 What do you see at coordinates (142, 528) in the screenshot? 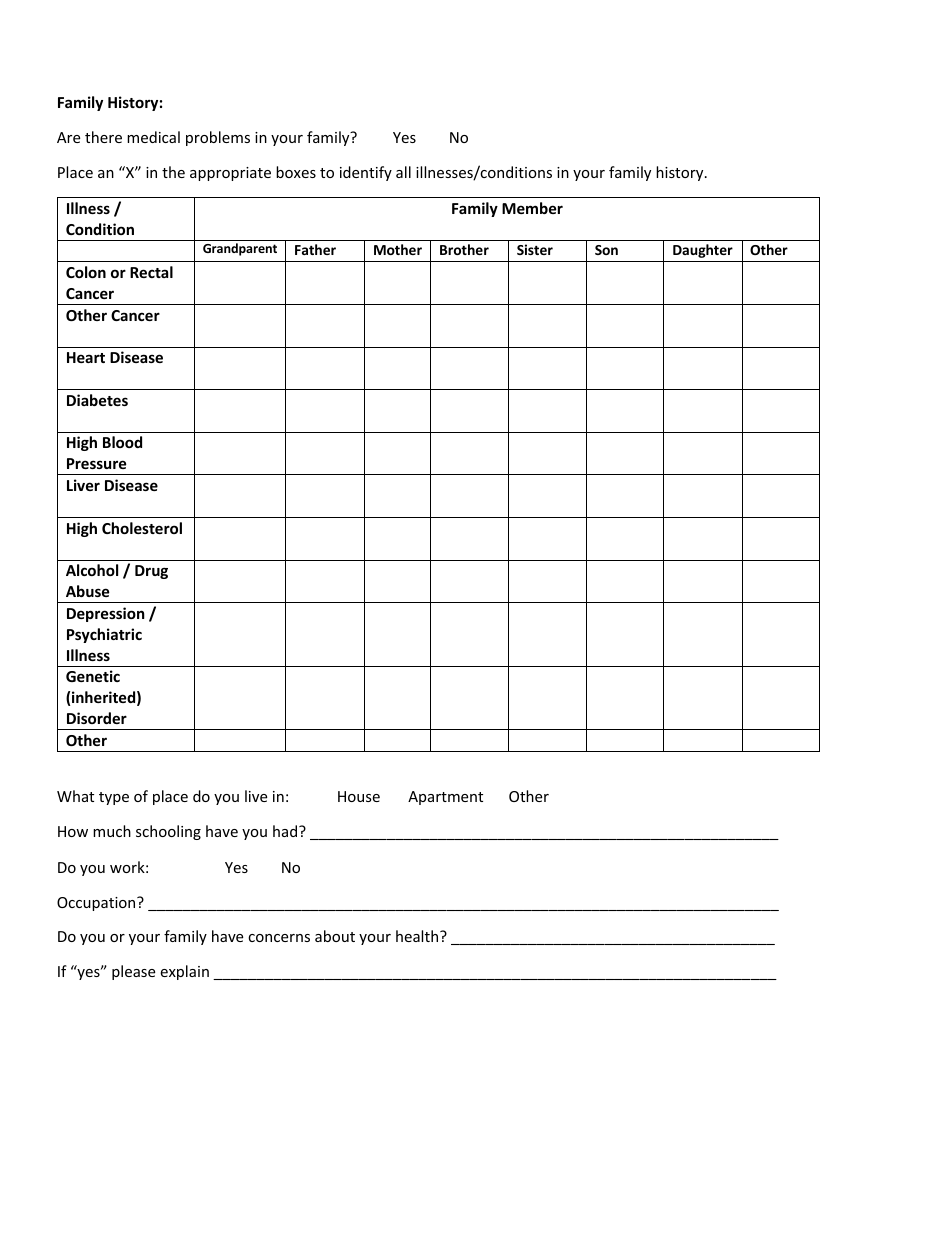
I see `Cholesterol` at bounding box center [142, 528].
